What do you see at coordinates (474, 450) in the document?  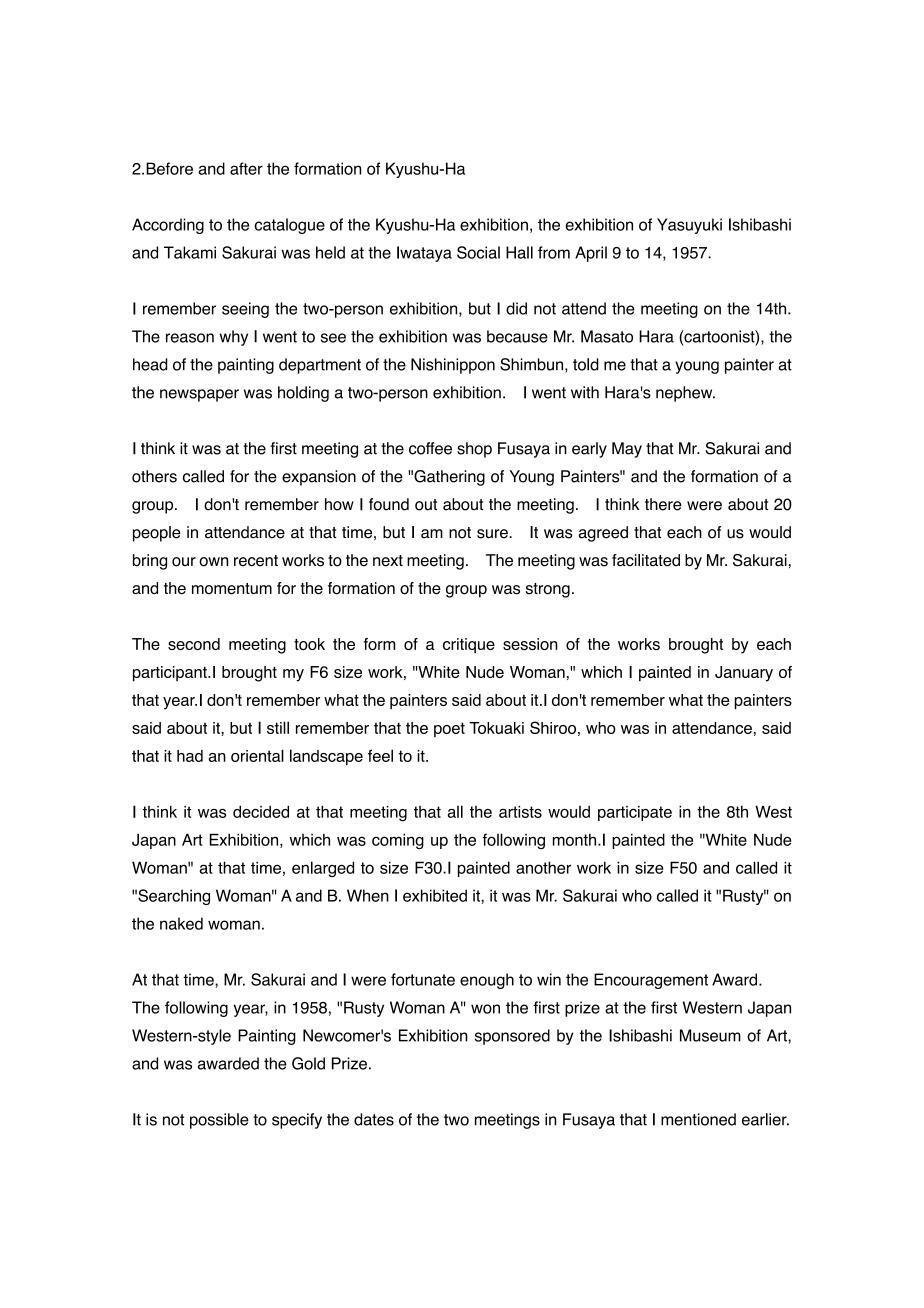 I see `shop` at bounding box center [474, 450].
